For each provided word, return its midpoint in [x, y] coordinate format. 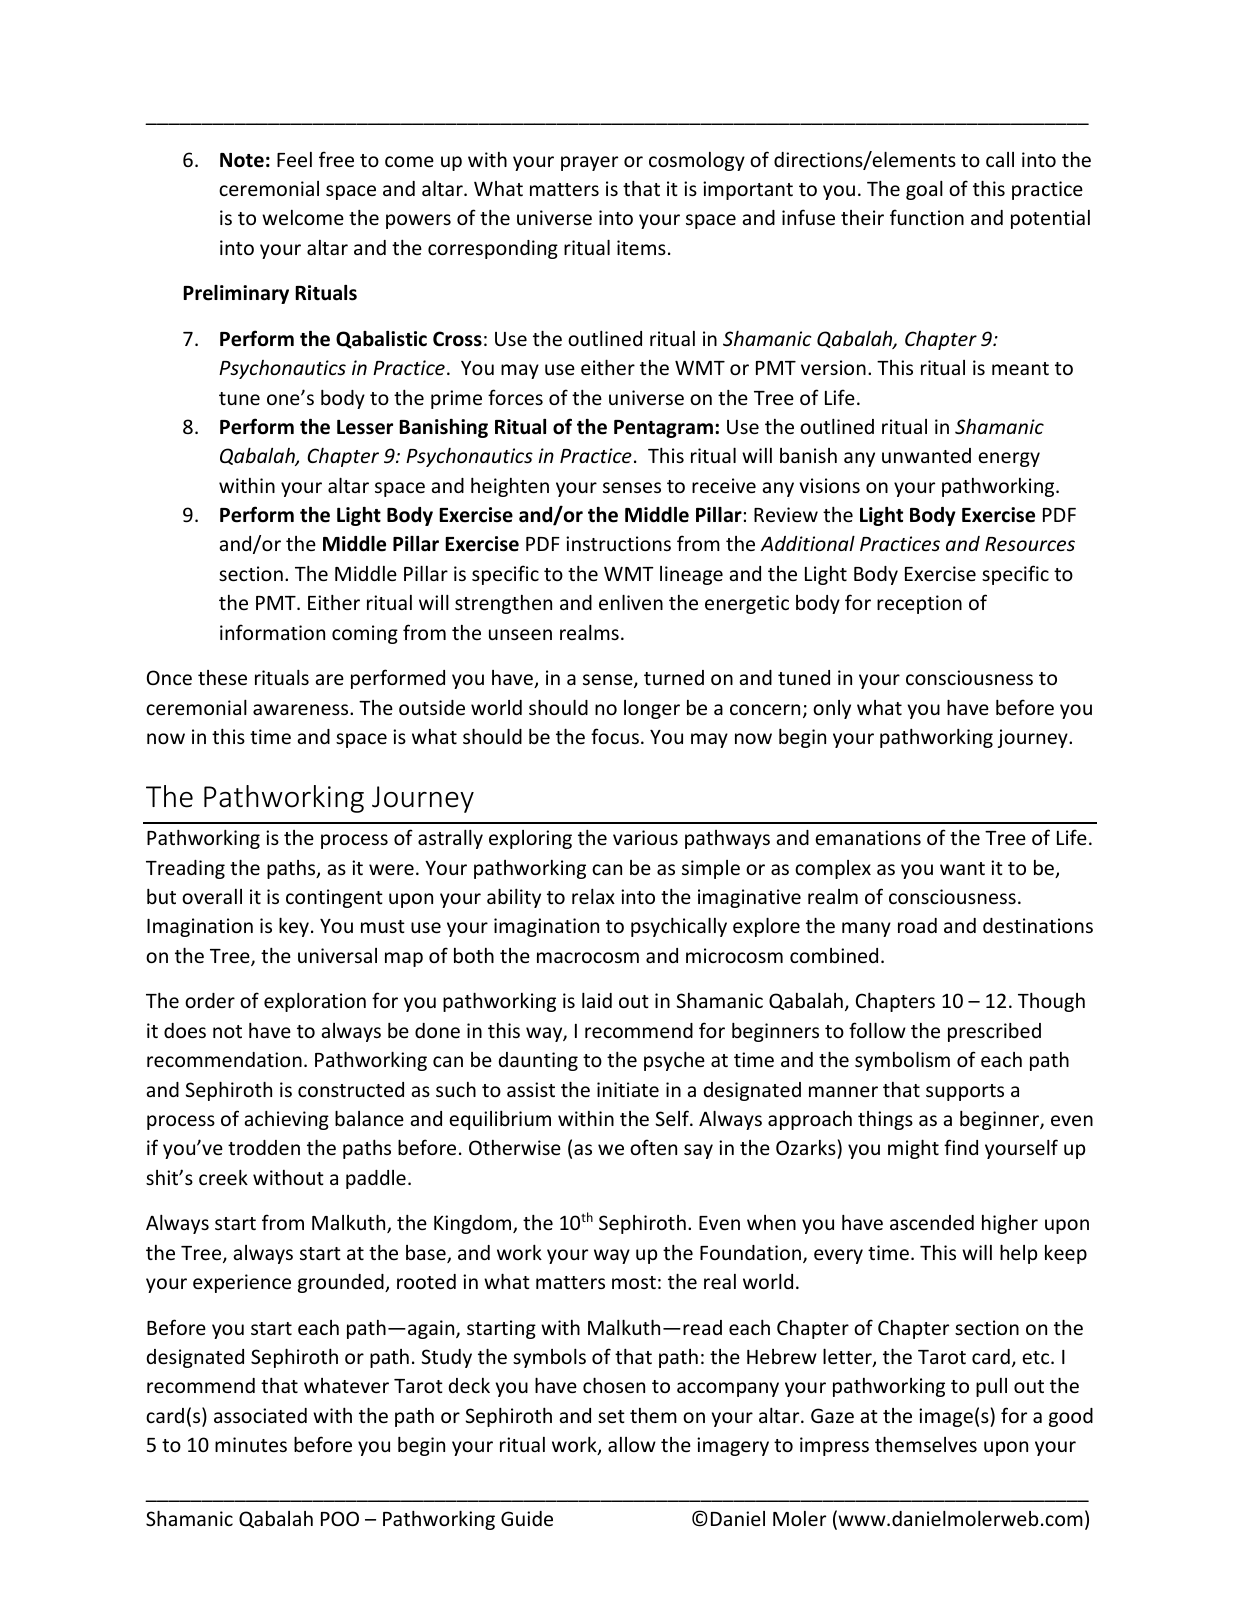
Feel [294, 159]
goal [924, 190]
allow [632, 1444]
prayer [589, 163]
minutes [251, 1444]
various [645, 837]
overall [212, 896]
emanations [868, 837]
